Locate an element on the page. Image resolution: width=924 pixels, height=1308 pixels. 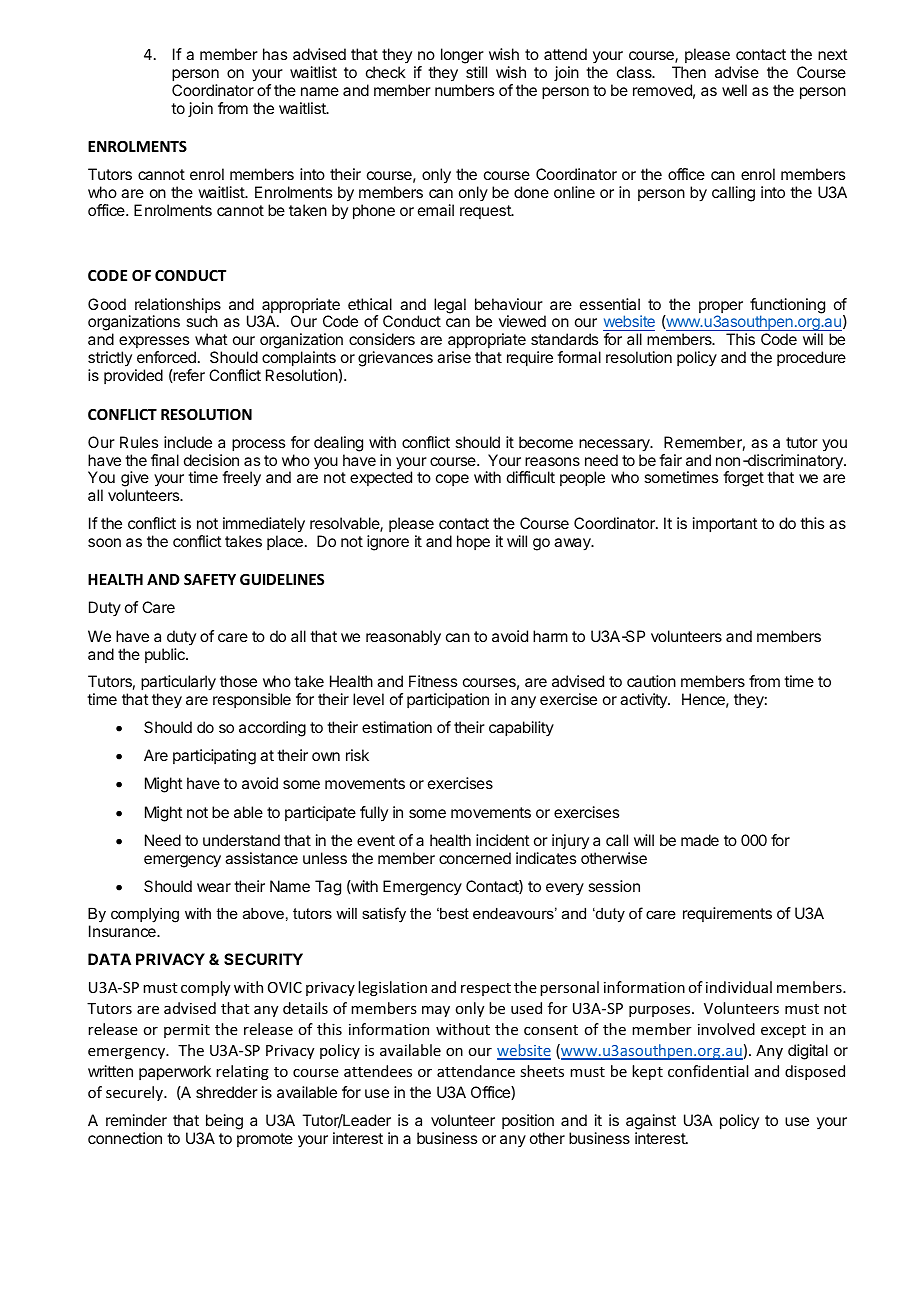
being is located at coordinates (224, 1123).
